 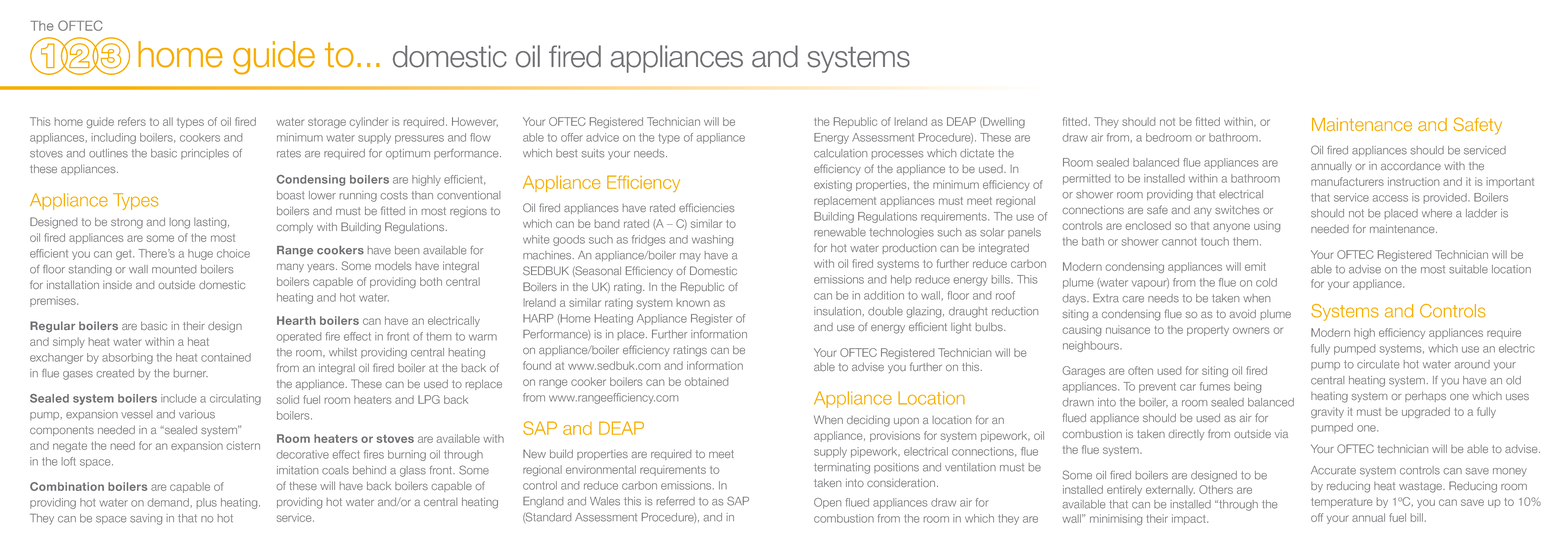 I want to click on temperature, so click(x=1341, y=503).
